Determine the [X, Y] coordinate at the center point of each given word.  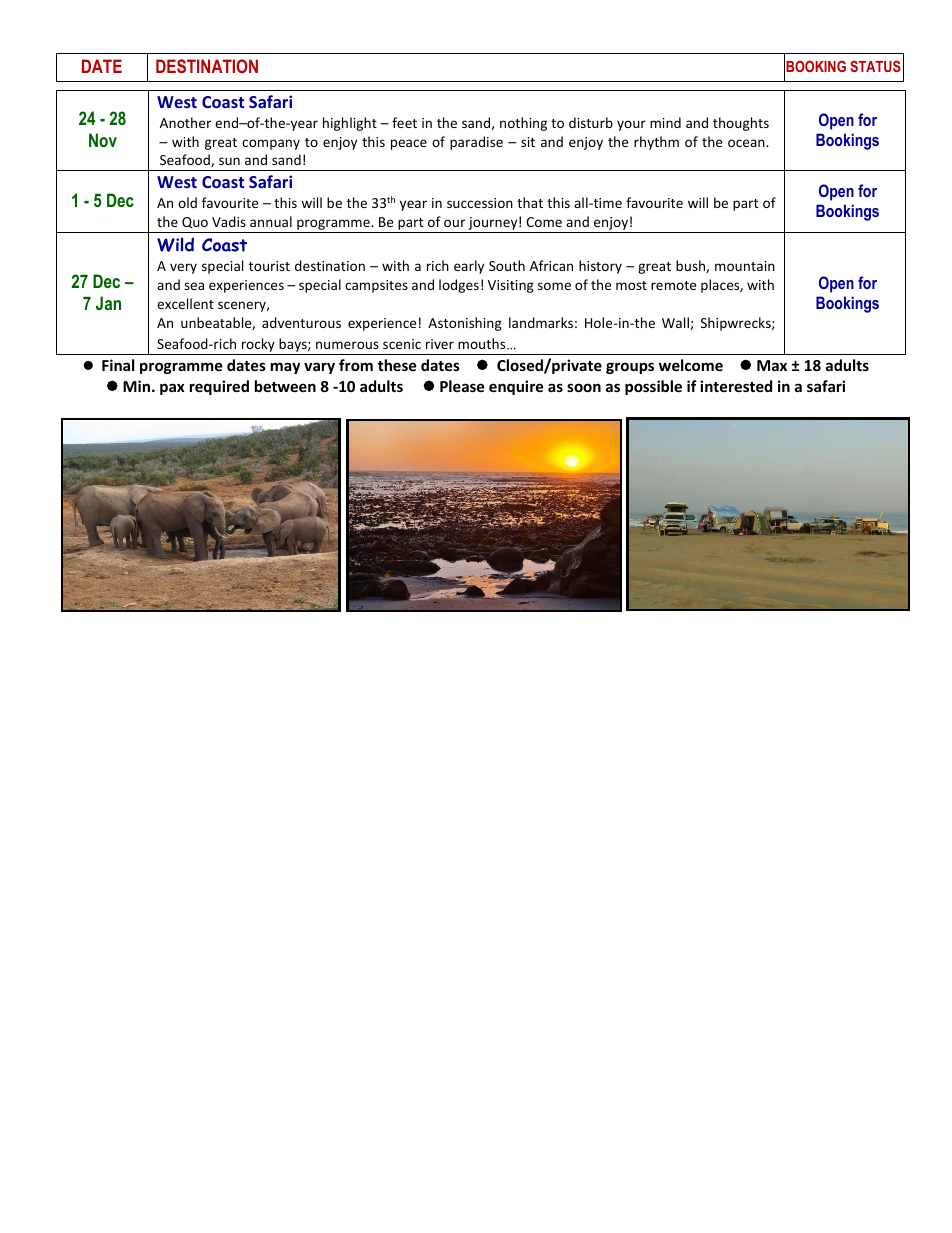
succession [480, 203]
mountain [745, 266]
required [219, 387]
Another [185, 122]
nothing [523, 124]
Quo [195, 223]
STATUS [875, 66]
